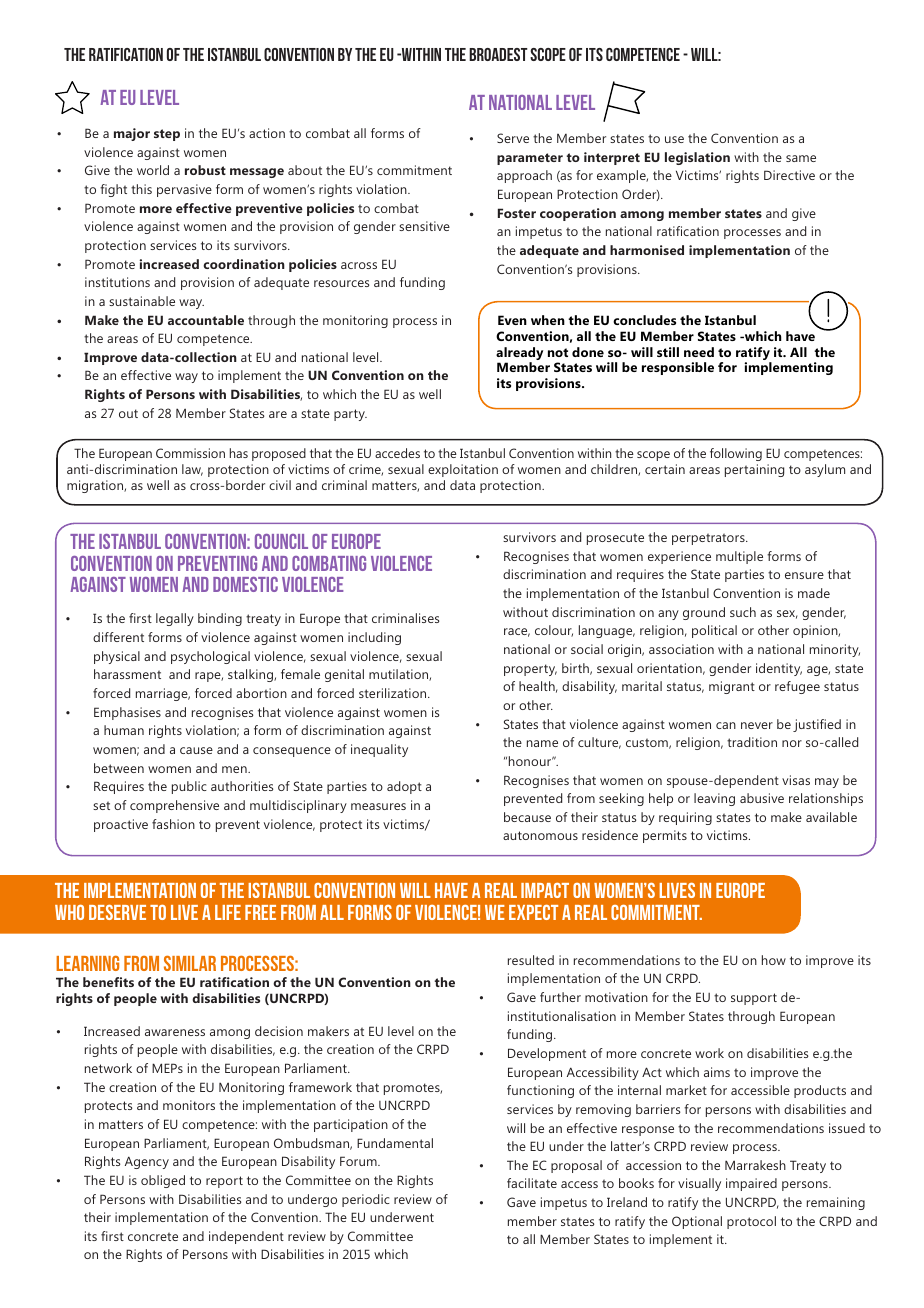 Image resolution: width=924 pixels, height=1308 pixels. Describe the element at coordinates (736, 454) in the document. I see `following` at that location.
